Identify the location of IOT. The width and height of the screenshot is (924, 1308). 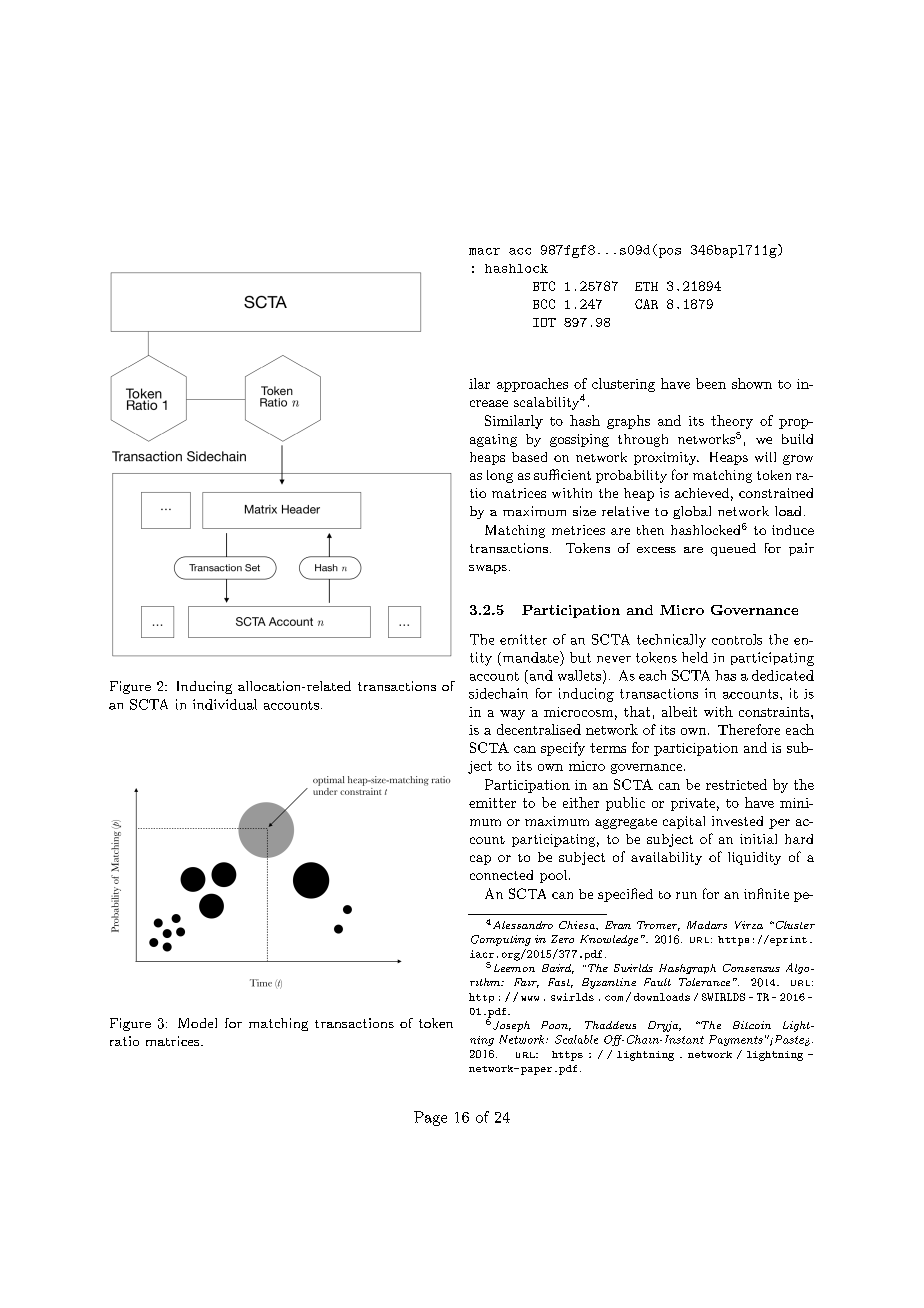
(544, 322).
